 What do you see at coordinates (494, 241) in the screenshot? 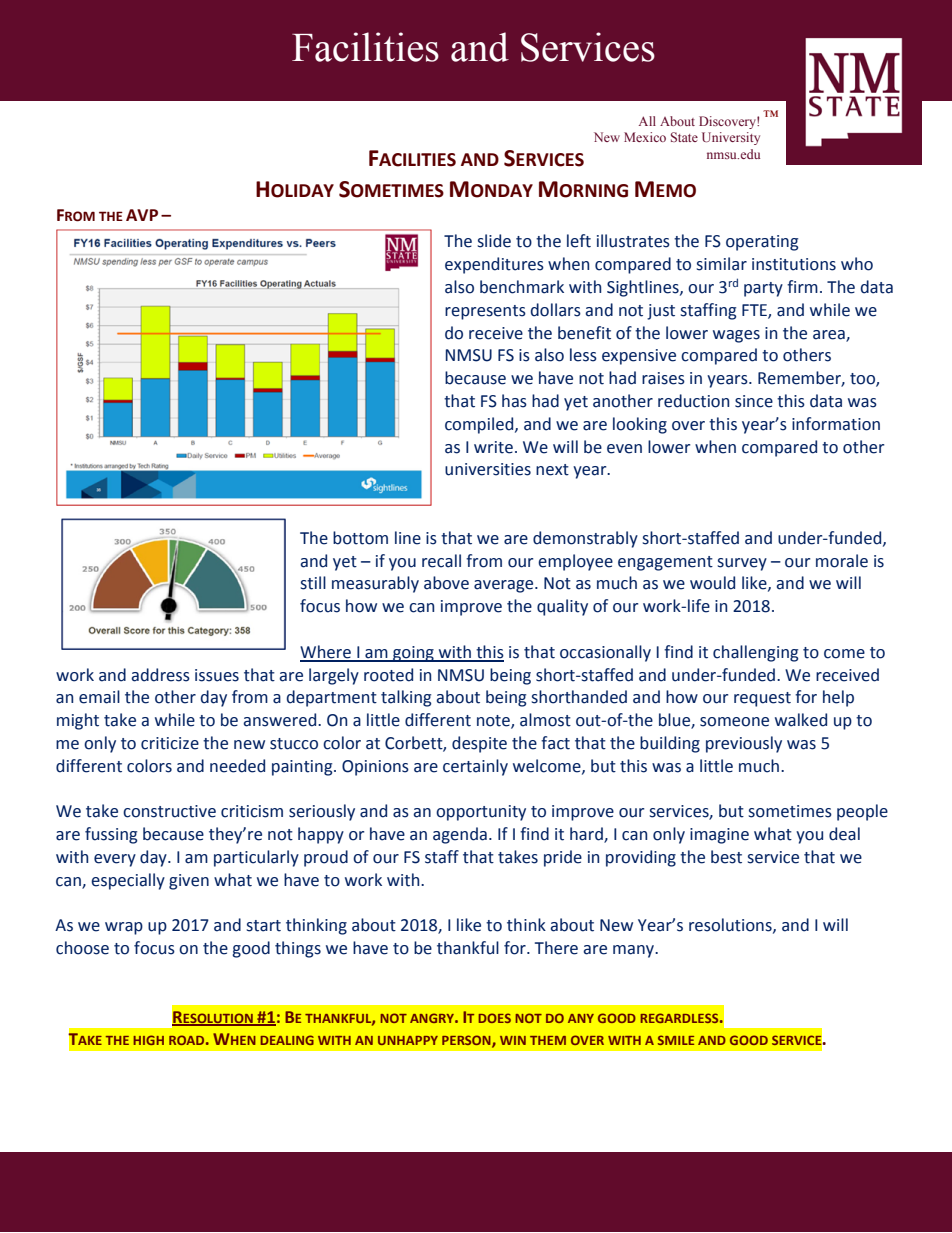
I see `slide` at bounding box center [494, 241].
